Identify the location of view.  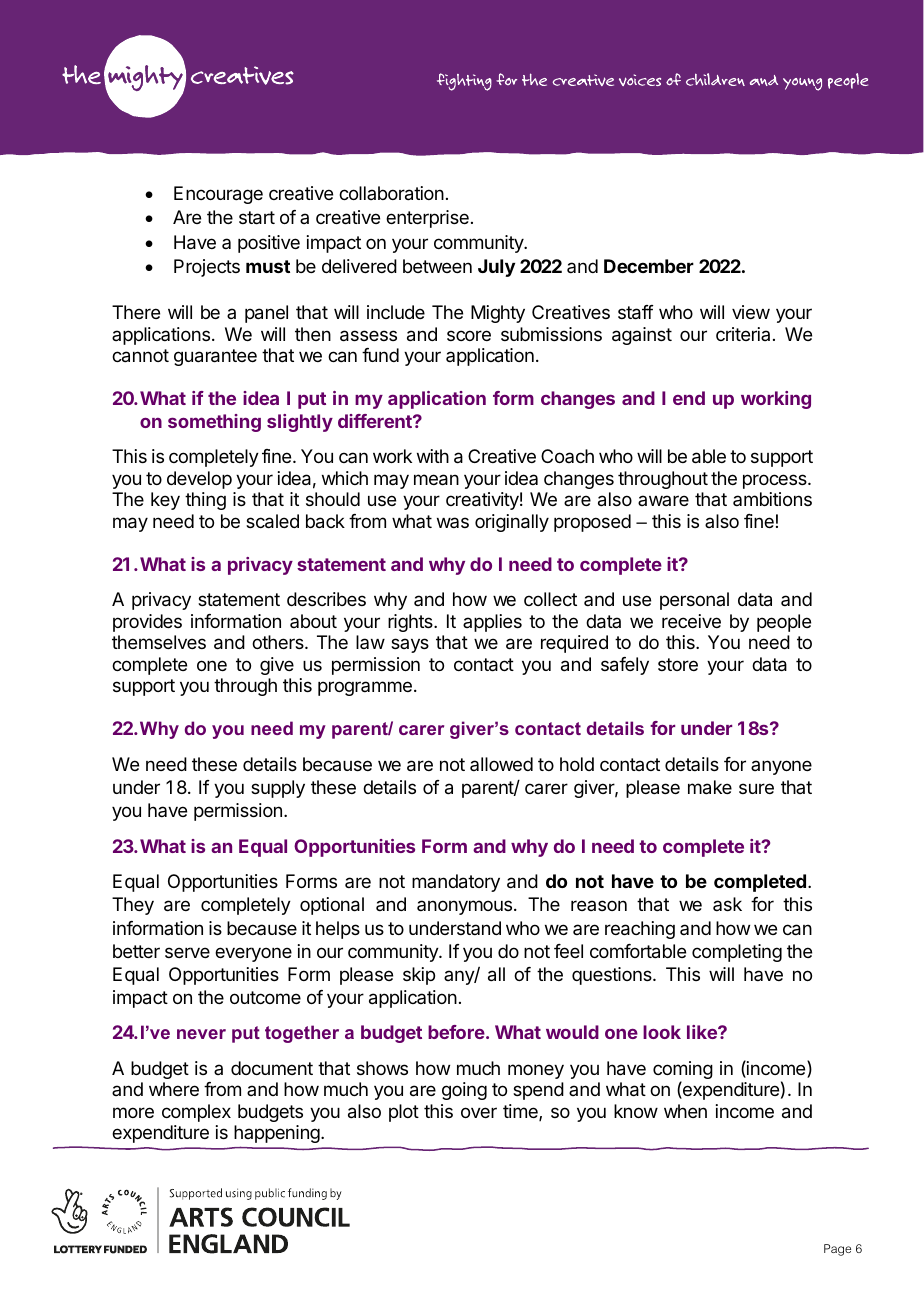
(751, 312).
